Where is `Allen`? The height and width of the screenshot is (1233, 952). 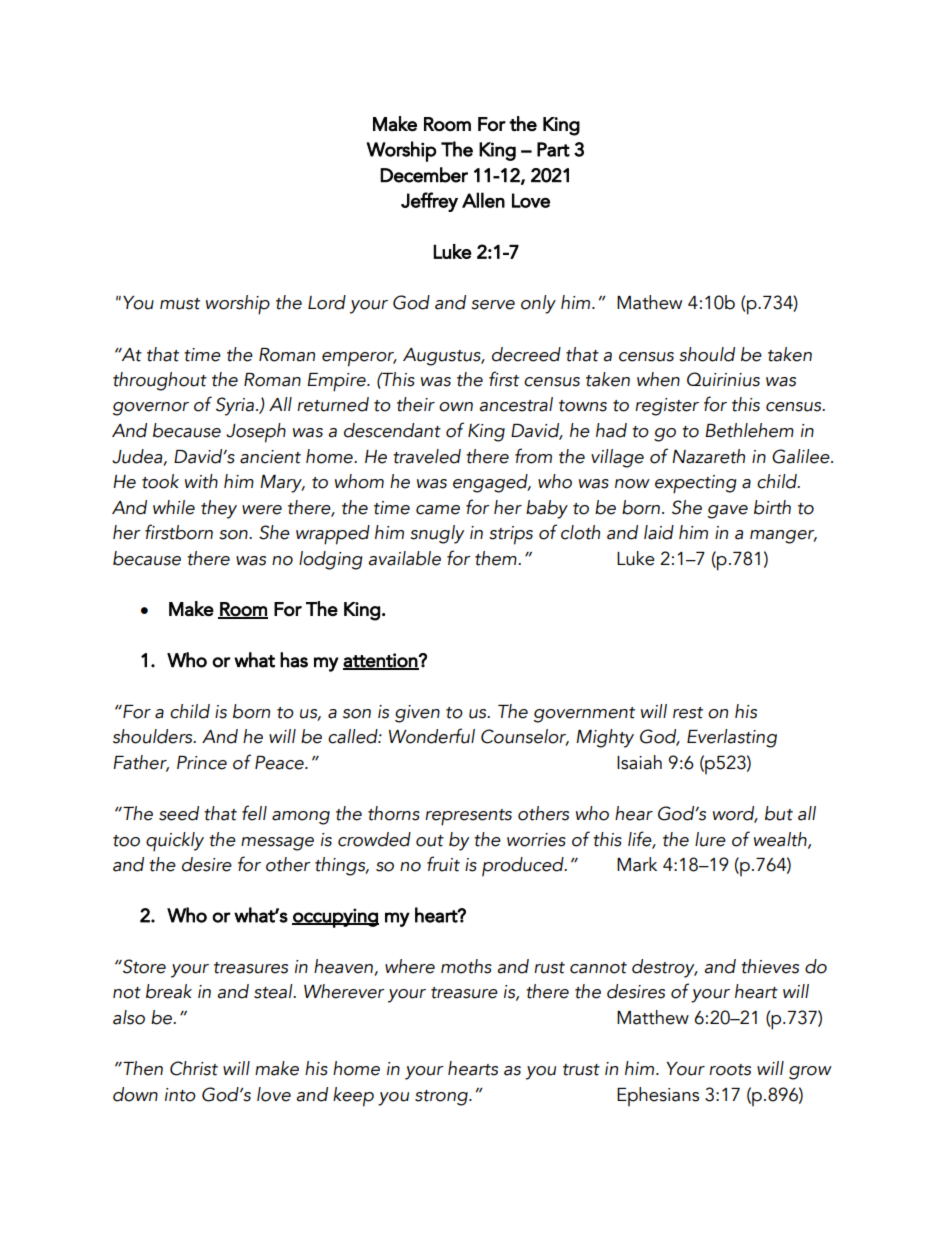 Allen is located at coordinates (483, 200).
